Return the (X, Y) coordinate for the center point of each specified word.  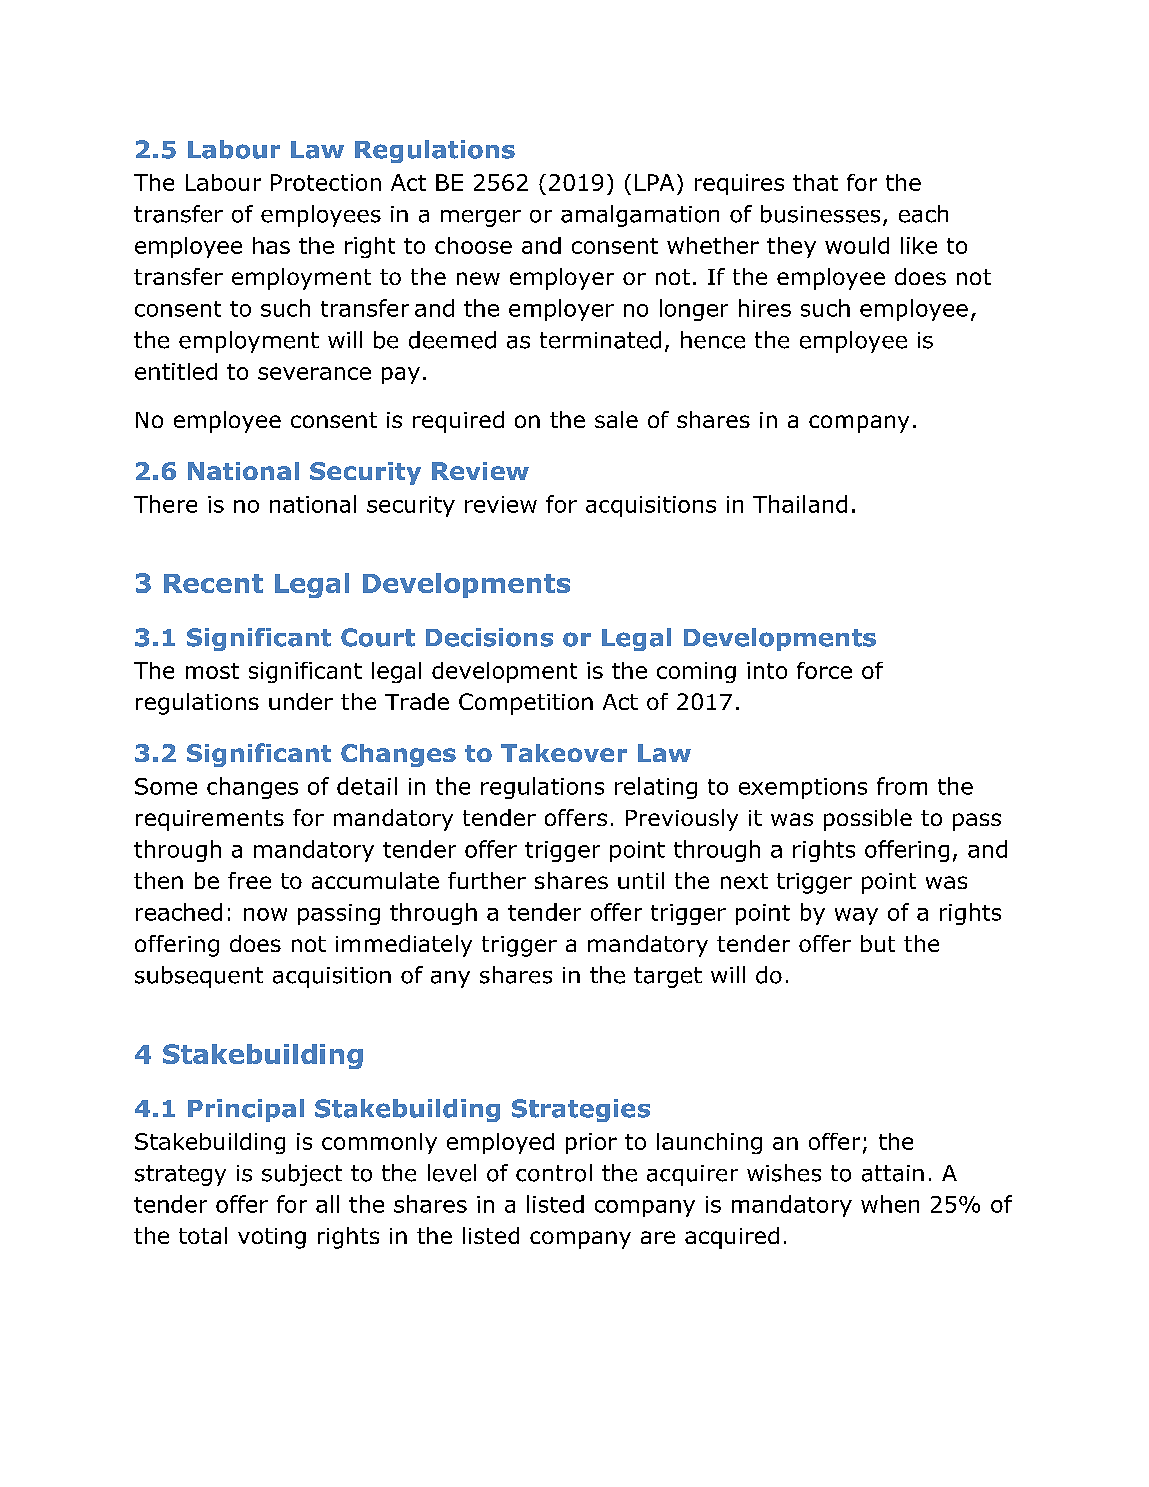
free (249, 880)
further (487, 880)
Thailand (800, 504)
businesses (820, 214)
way (856, 916)
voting (272, 1238)
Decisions (489, 637)
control (554, 1173)
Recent (213, 583)
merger (481, 218)
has (271, 245)
